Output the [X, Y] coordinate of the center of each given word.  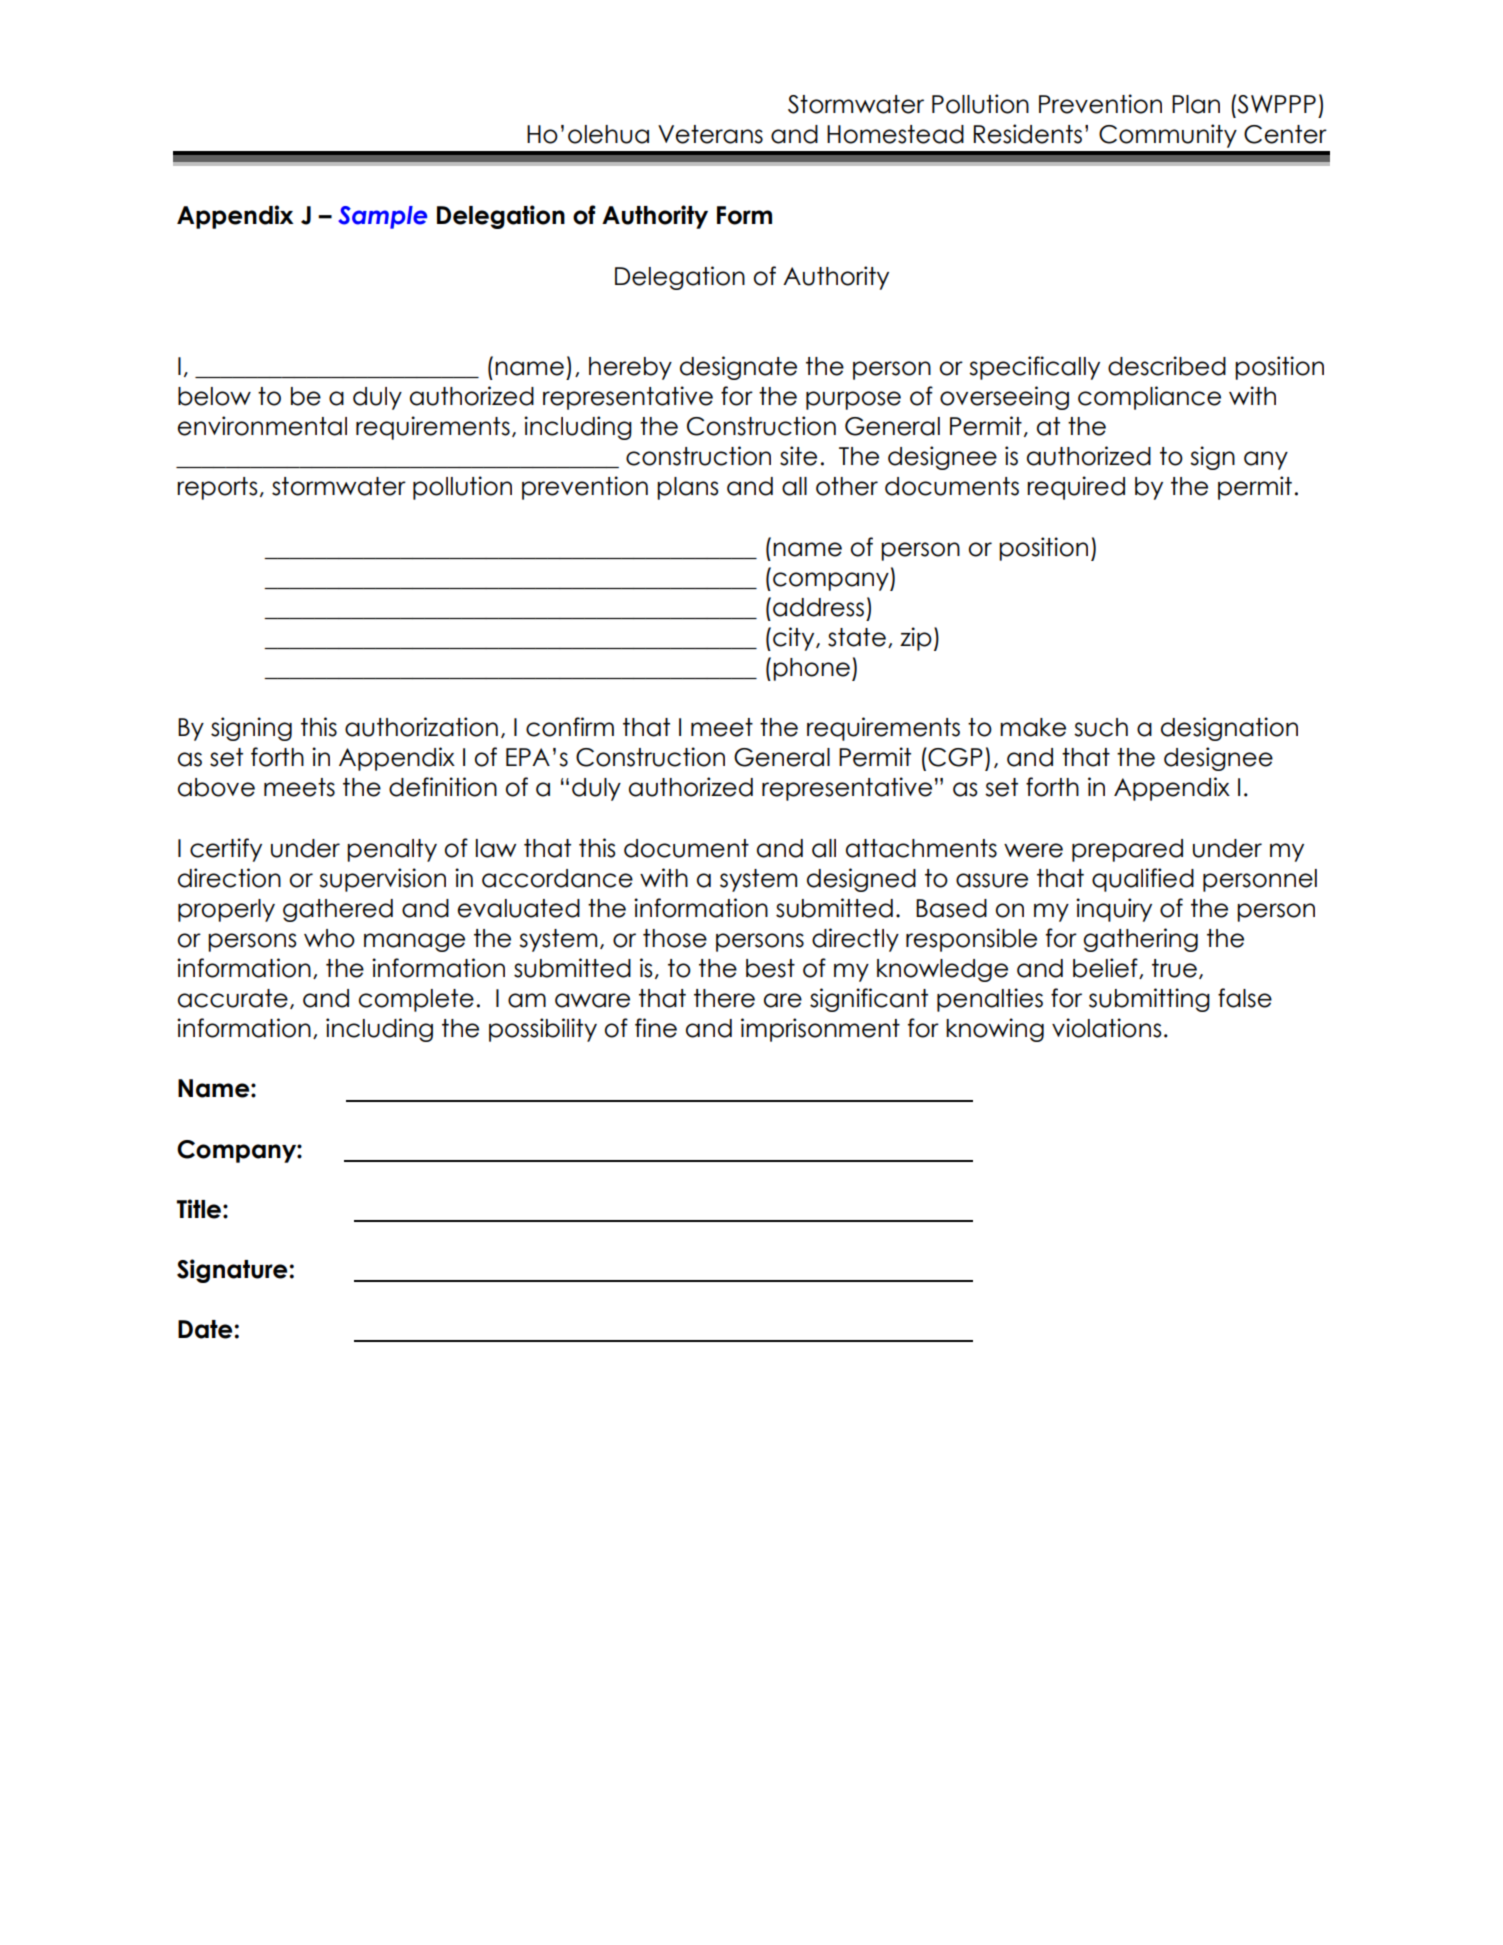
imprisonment [820, 1030]
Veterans [710, 134]
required [1076, 488]
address [818, 607]
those [675, 938]
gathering [1140, 940]
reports [217, 488]
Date [206, 1329]
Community [1168, 136]
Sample [383, 217]
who [329, 938]
